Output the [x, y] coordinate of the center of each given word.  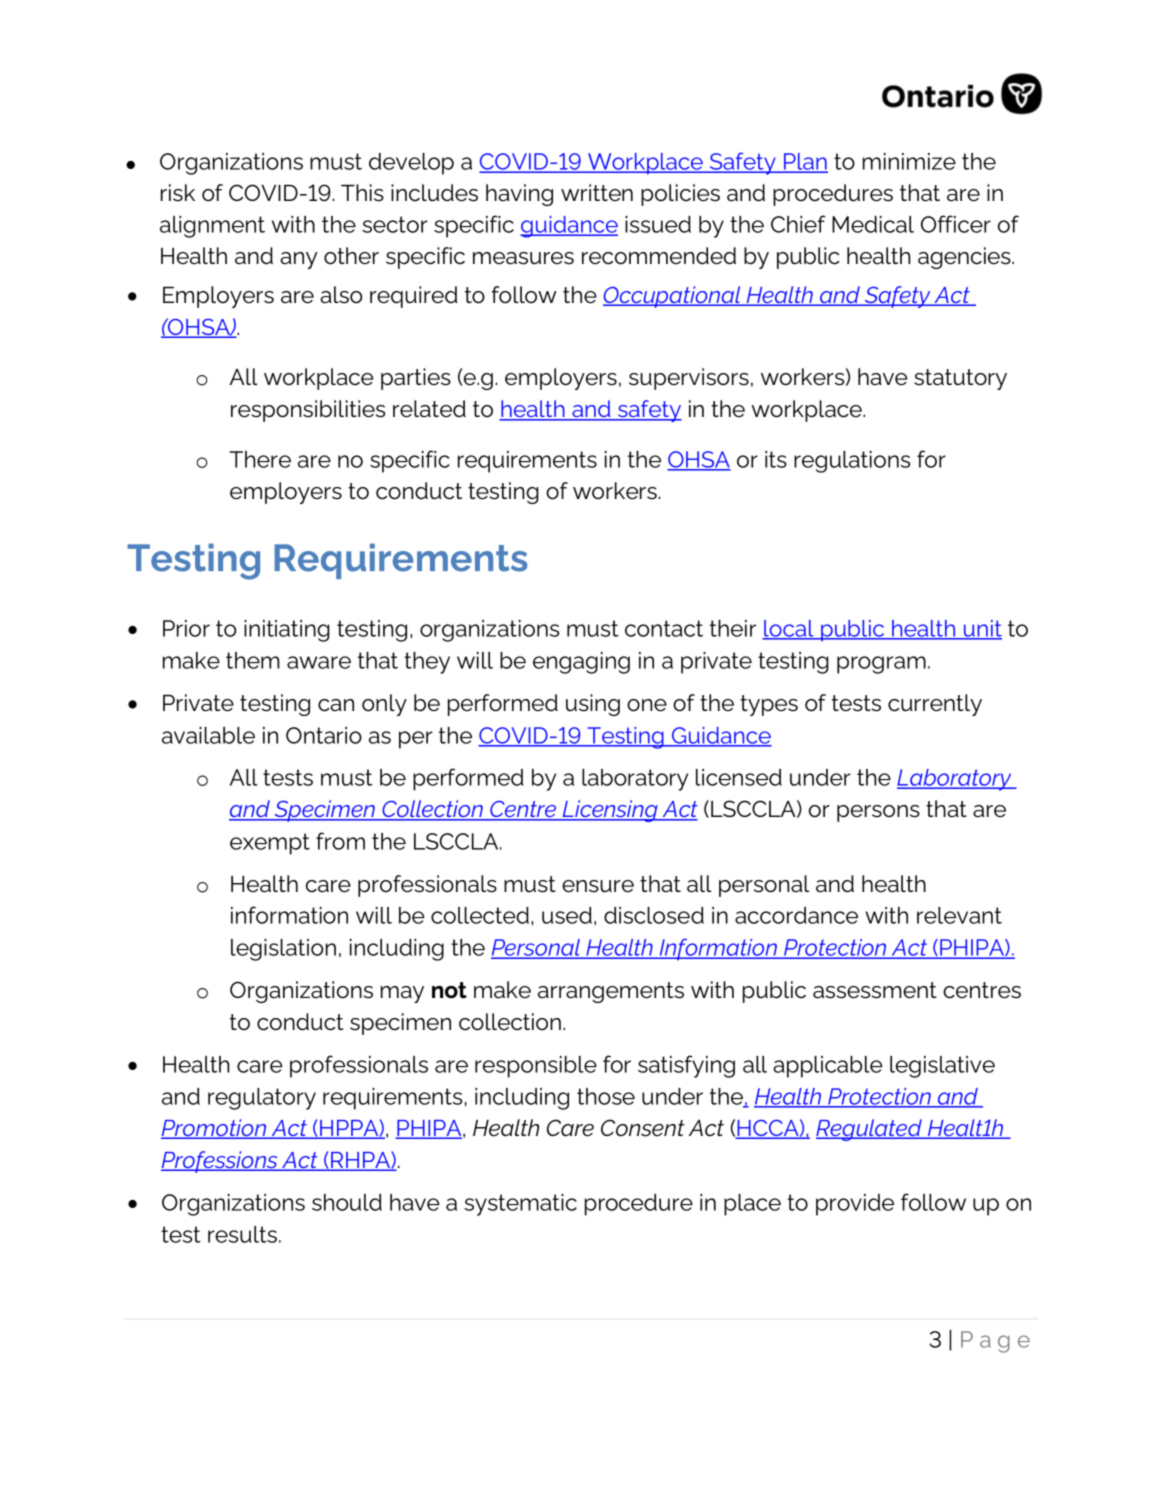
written [597, 193]
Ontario [324, 735]
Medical [873, 224]
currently [935, 705]
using [593, 705]
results [242, 1234]
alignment [212, 227]
